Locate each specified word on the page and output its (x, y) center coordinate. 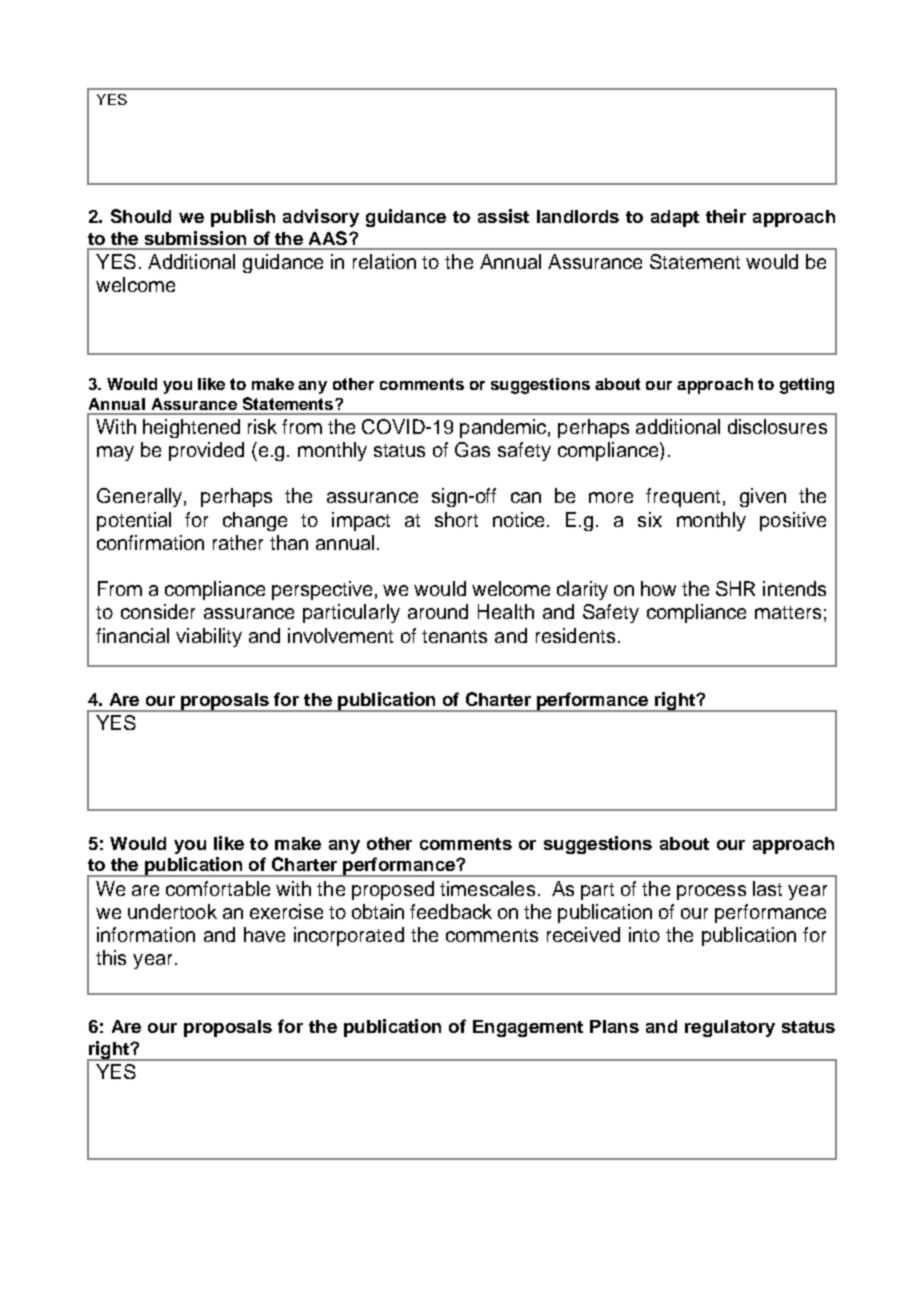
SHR (735, 588)
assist (503, 216)
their (726, 216)
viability (209, 637)
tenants (454, 636)
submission (195, 238)
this (111, 957)
